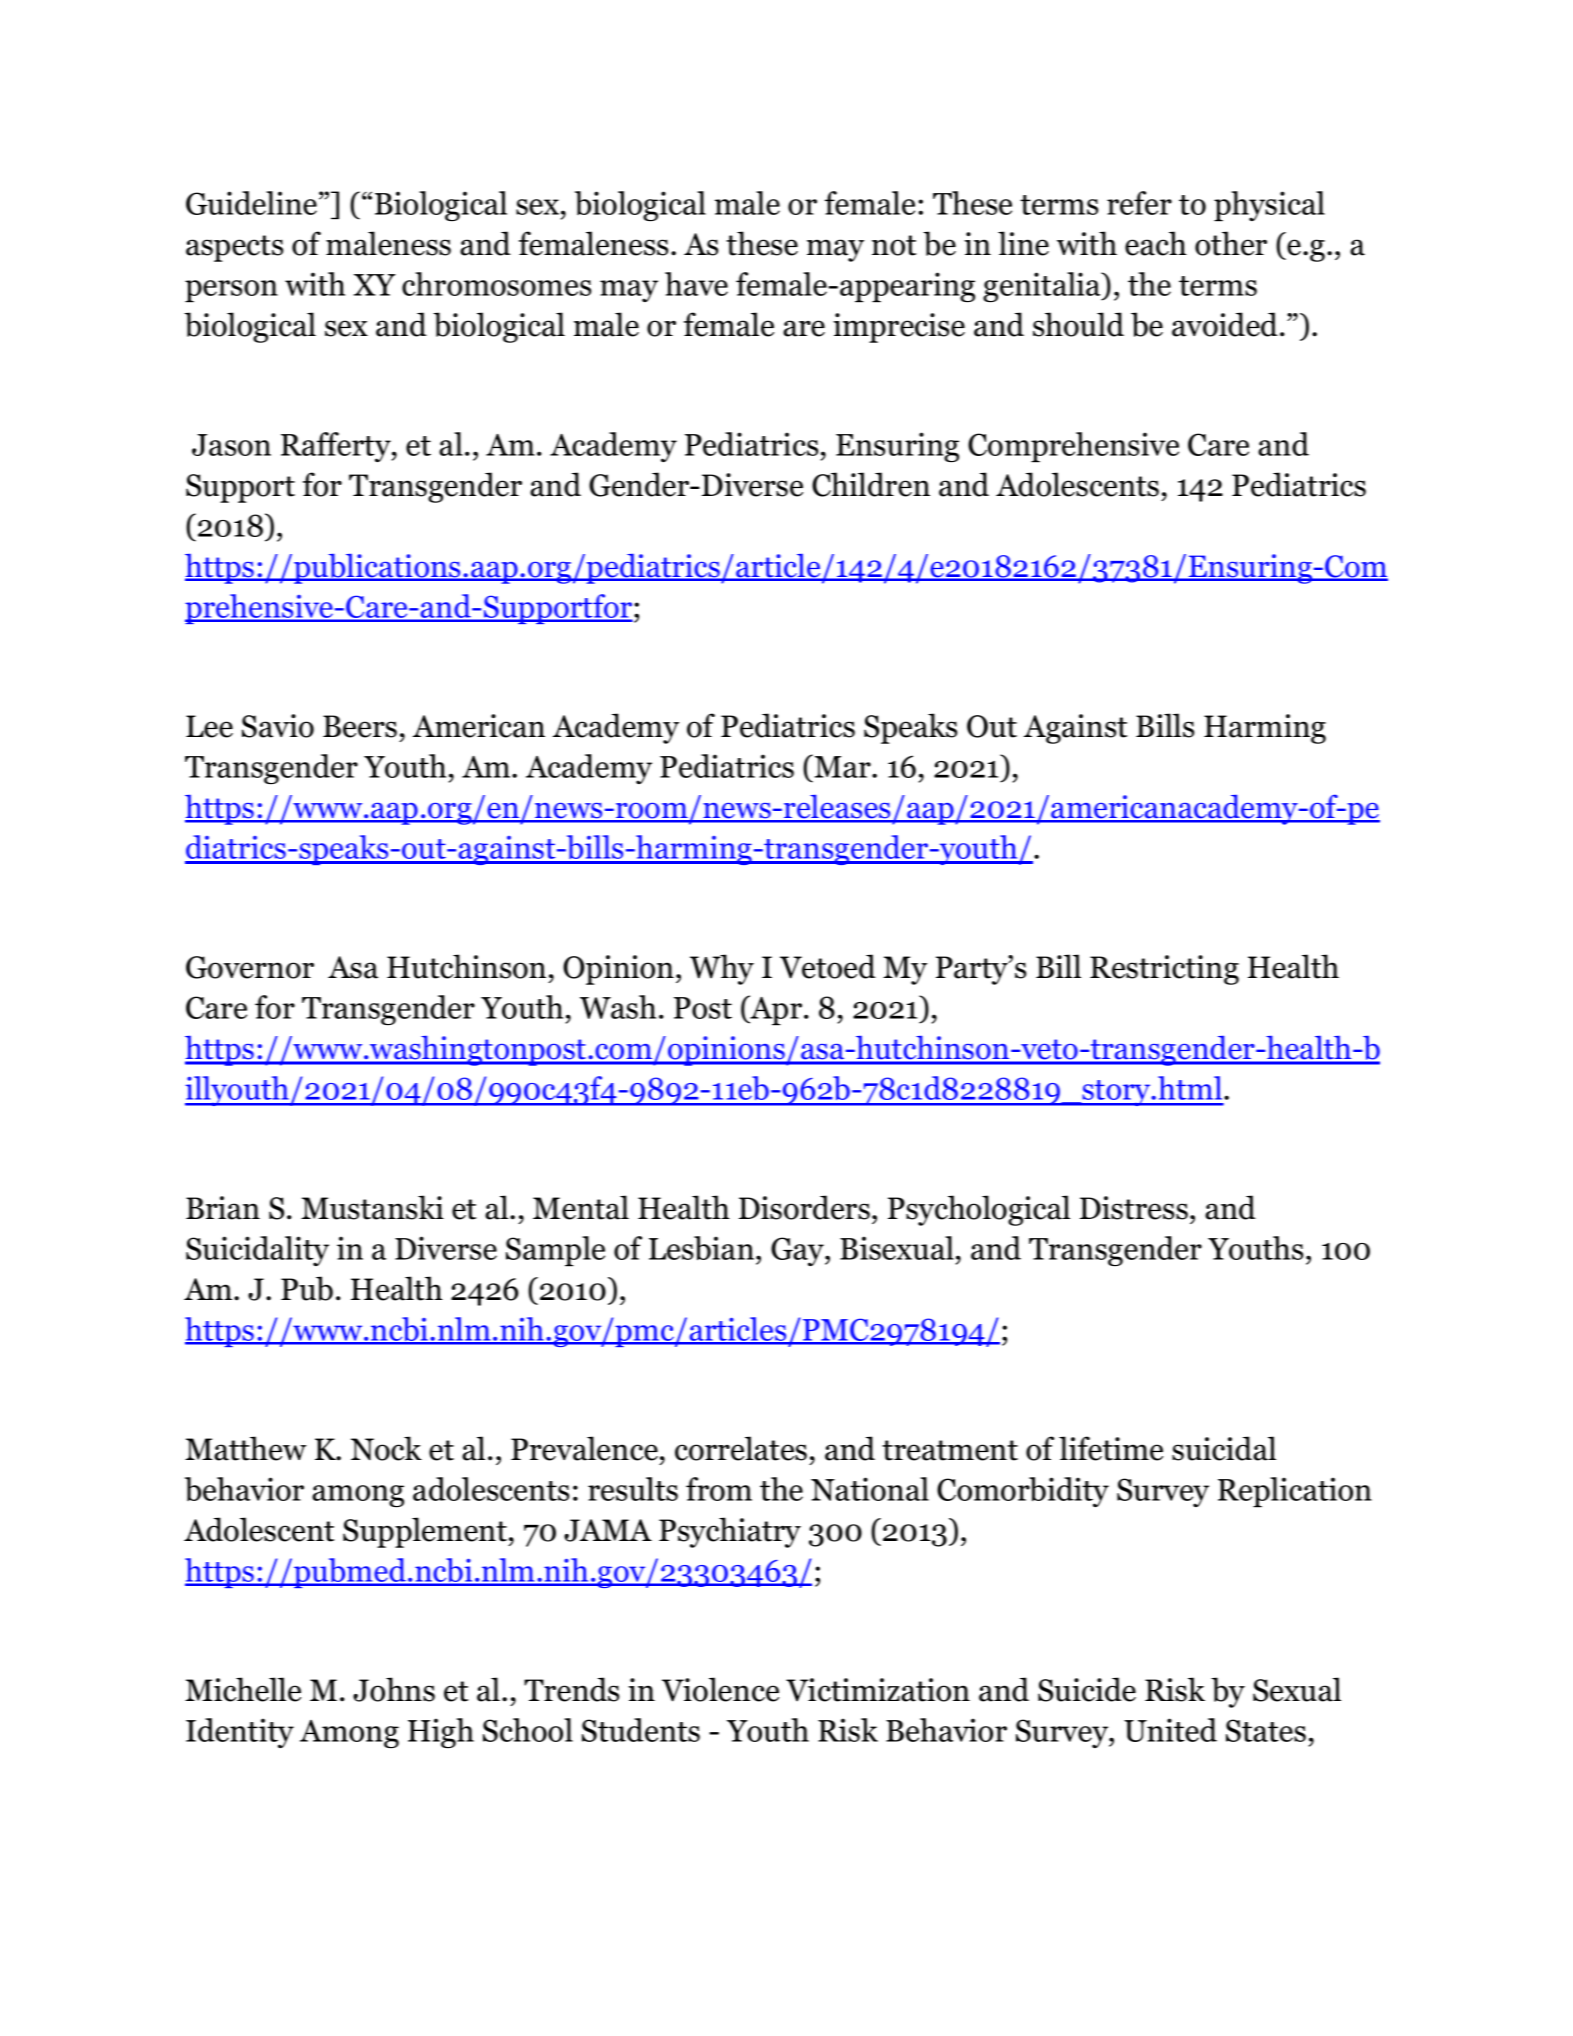  Describe the element at coordinates (234, 248) in the image. I see `aspects` at that location.
